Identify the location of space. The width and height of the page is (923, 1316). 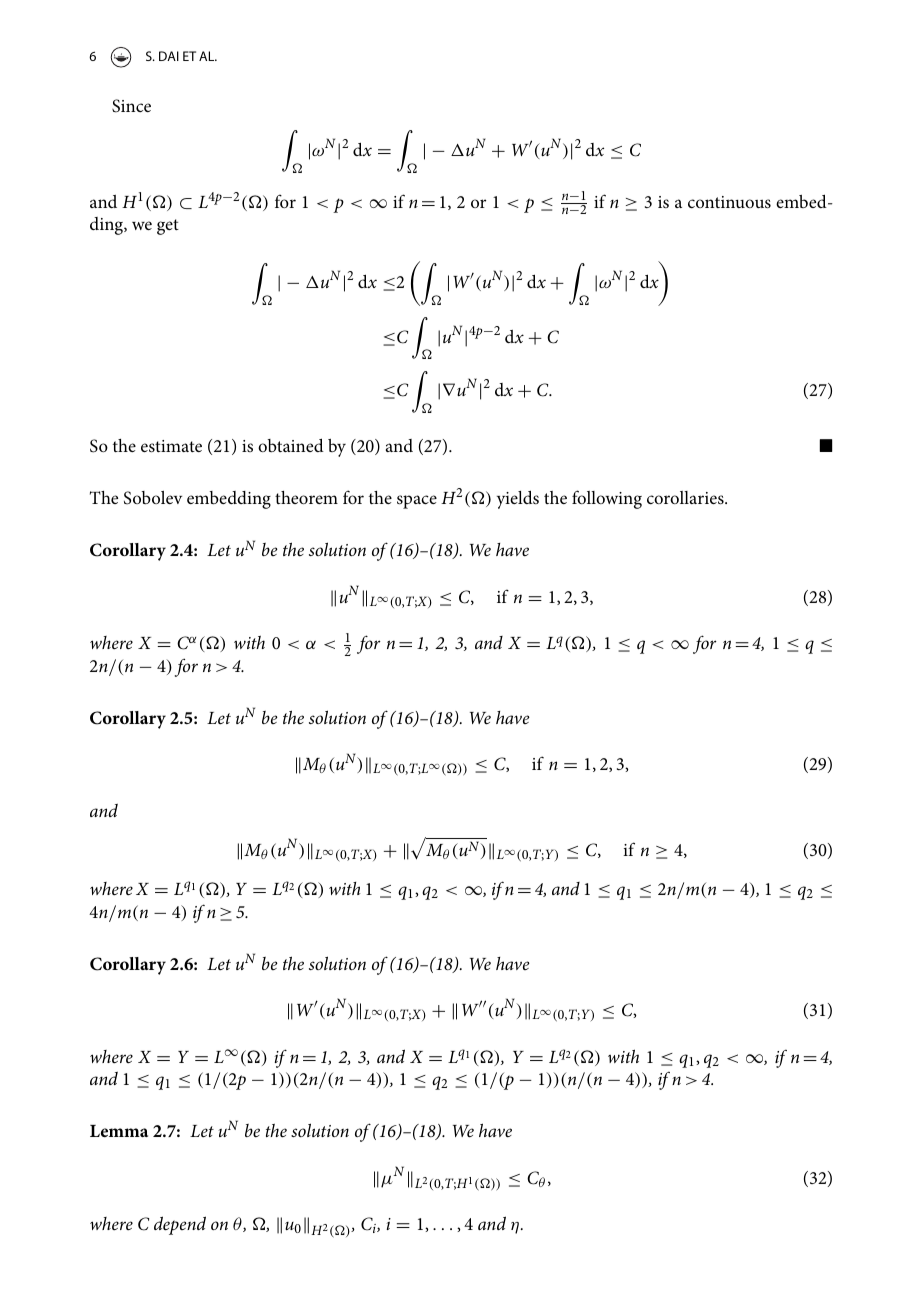
(417, 502).
